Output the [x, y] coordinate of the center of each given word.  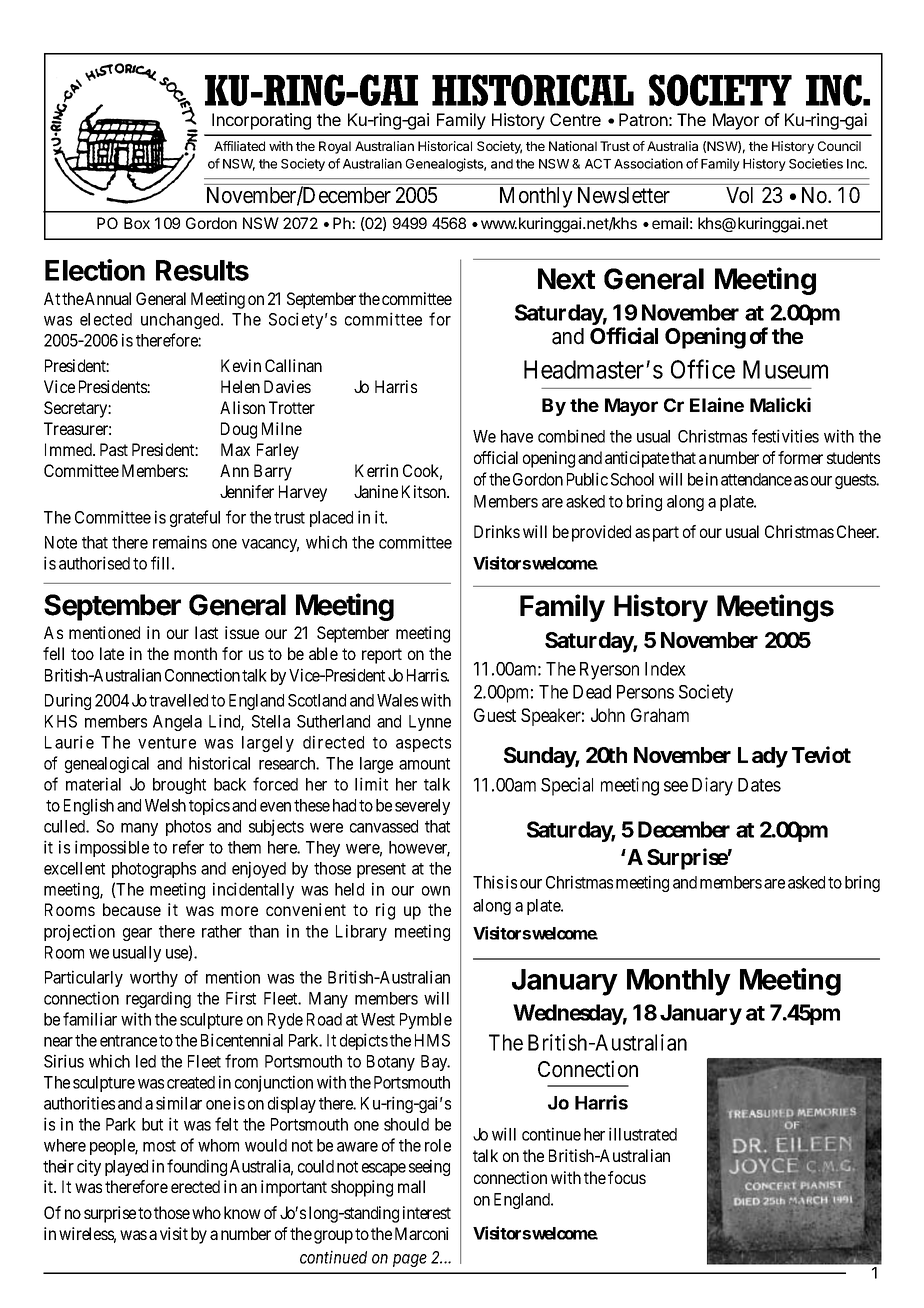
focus [627, 1177]
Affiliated [239, 146]
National [573, 146]
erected [195, 1186]
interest [427, 1212]
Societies [816, 163]
